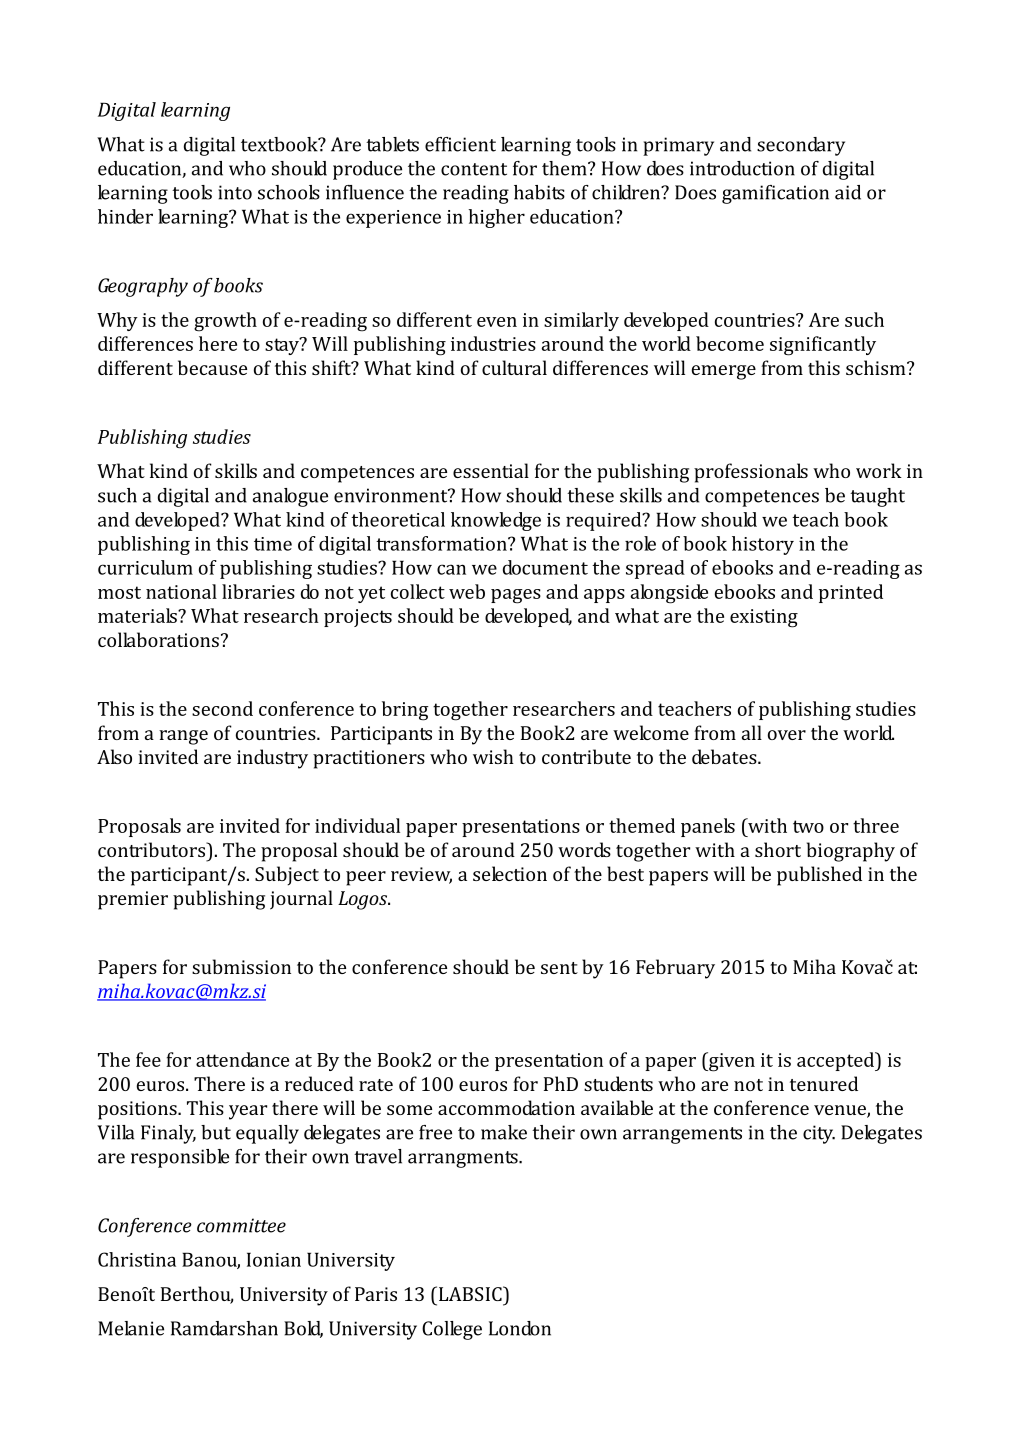  Describe the element at coordinates (778, 849) in the page. I see `short` at that location.
